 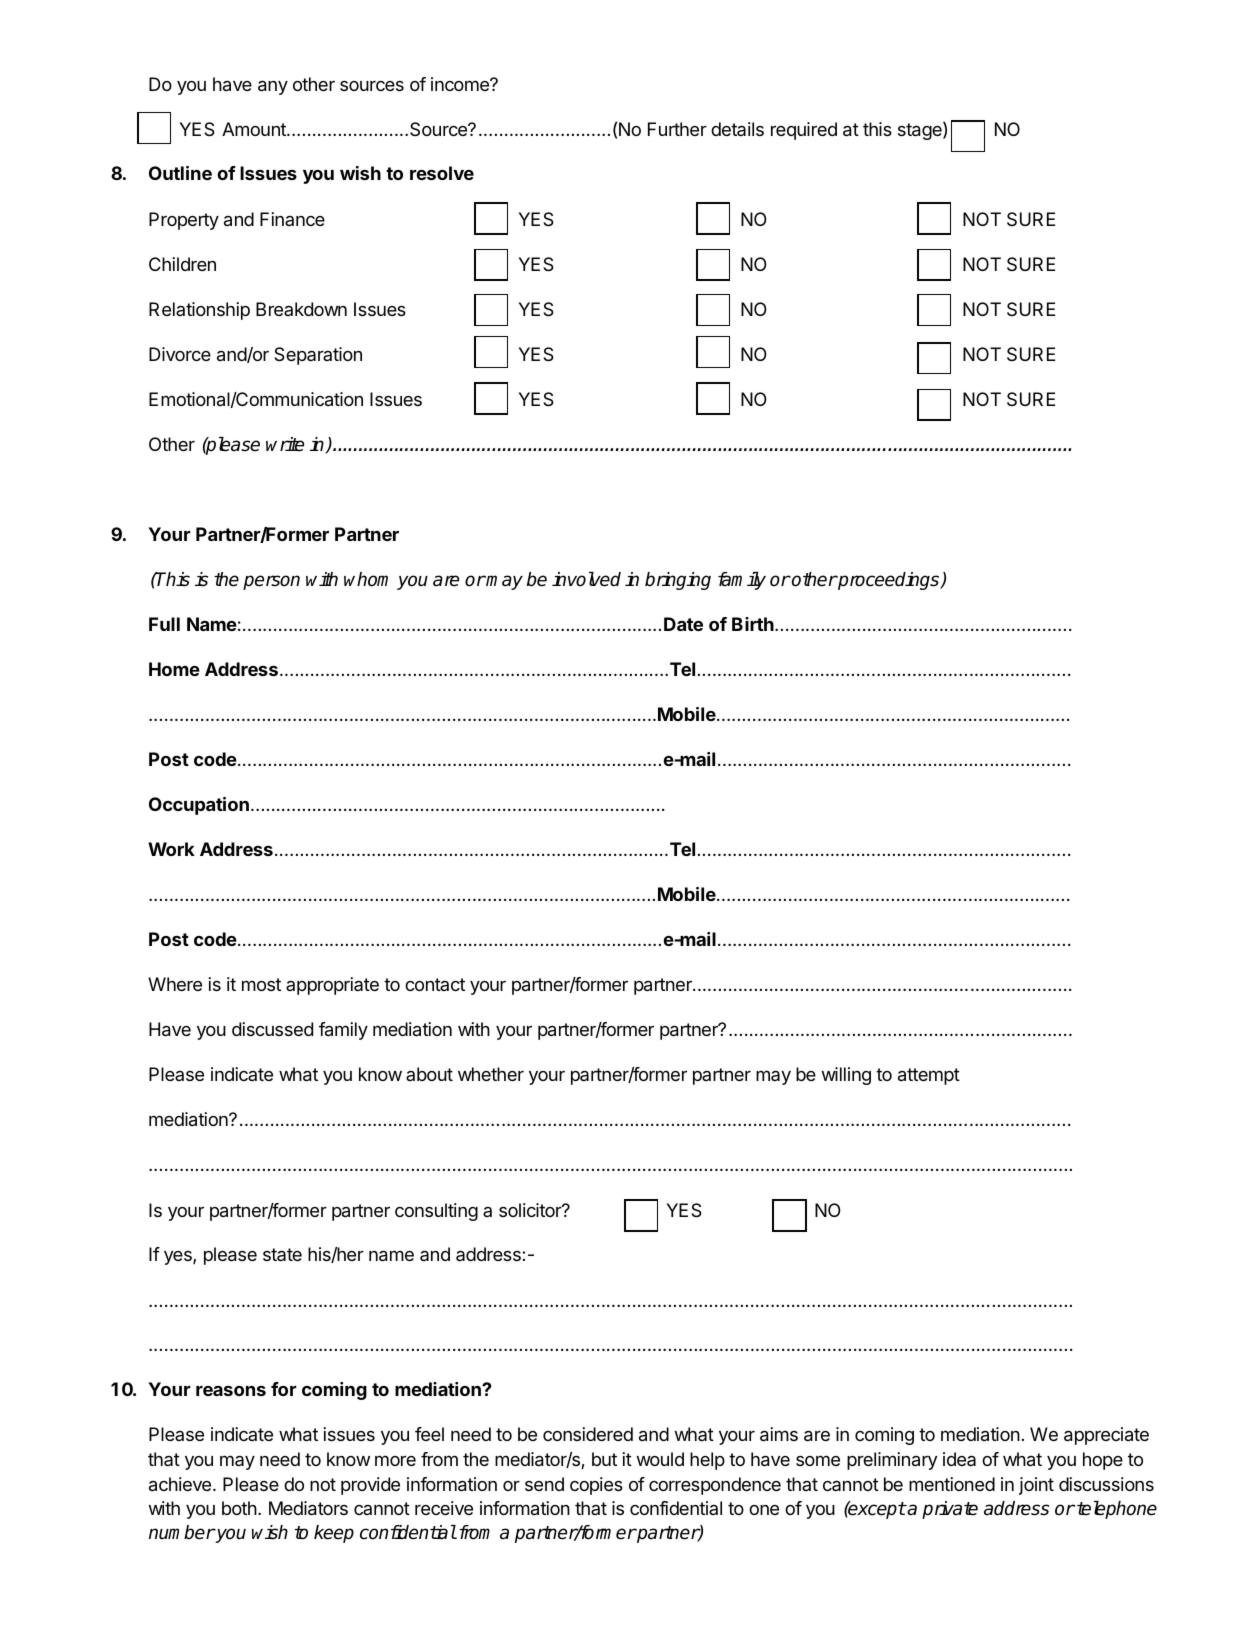 I want to click on Occupation, so click(x=199, y=806).
